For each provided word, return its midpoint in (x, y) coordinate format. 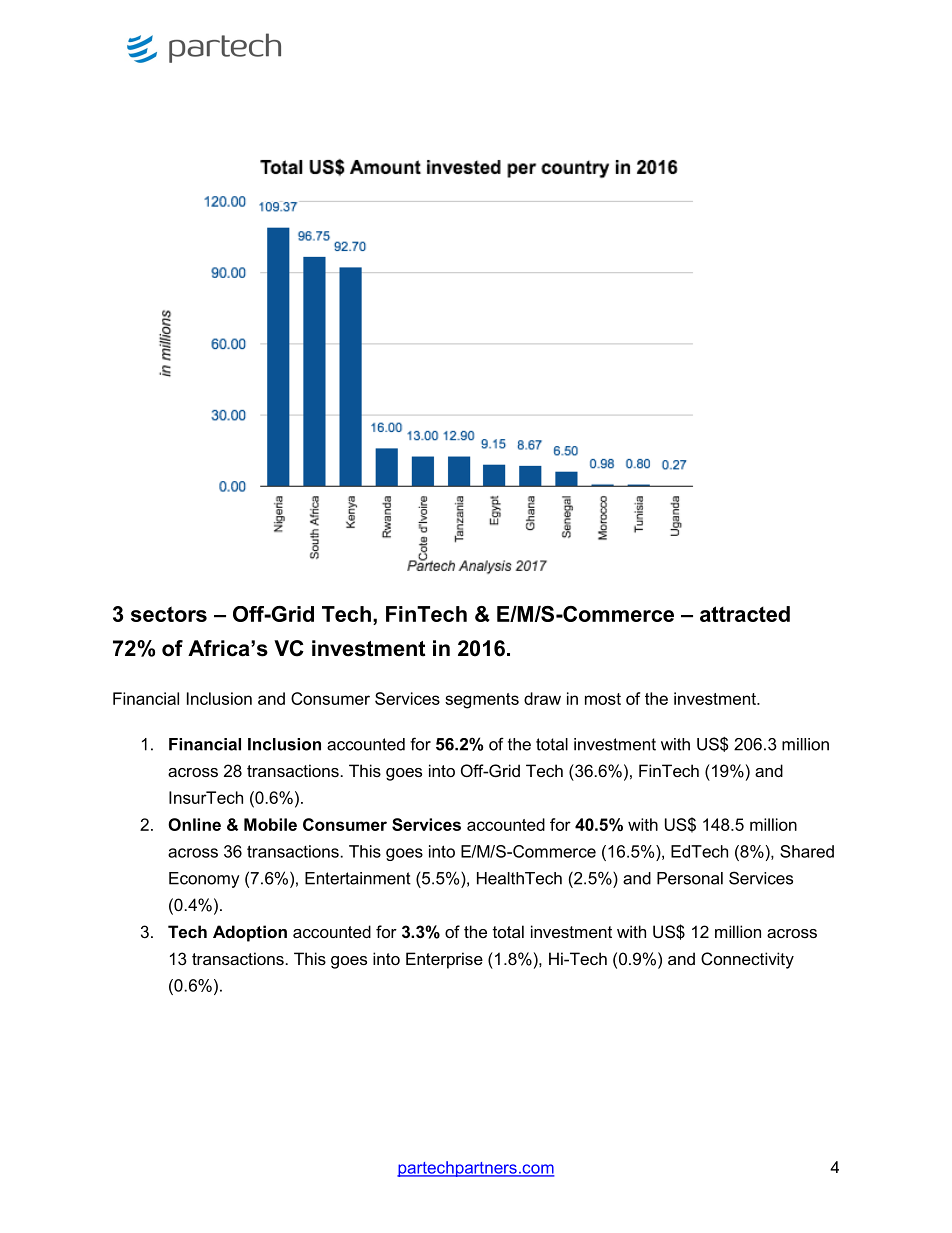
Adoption (250, 933)
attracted (745, 614)
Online (194, 824)
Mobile (270, 824)
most (603, 699)
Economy (204, 880)
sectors (169, 614)
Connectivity (747, 960)
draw (542, 698)
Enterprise (444, 960)
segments (482, 701)
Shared (807, 851)
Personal (690, 878)
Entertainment (358, 878)
